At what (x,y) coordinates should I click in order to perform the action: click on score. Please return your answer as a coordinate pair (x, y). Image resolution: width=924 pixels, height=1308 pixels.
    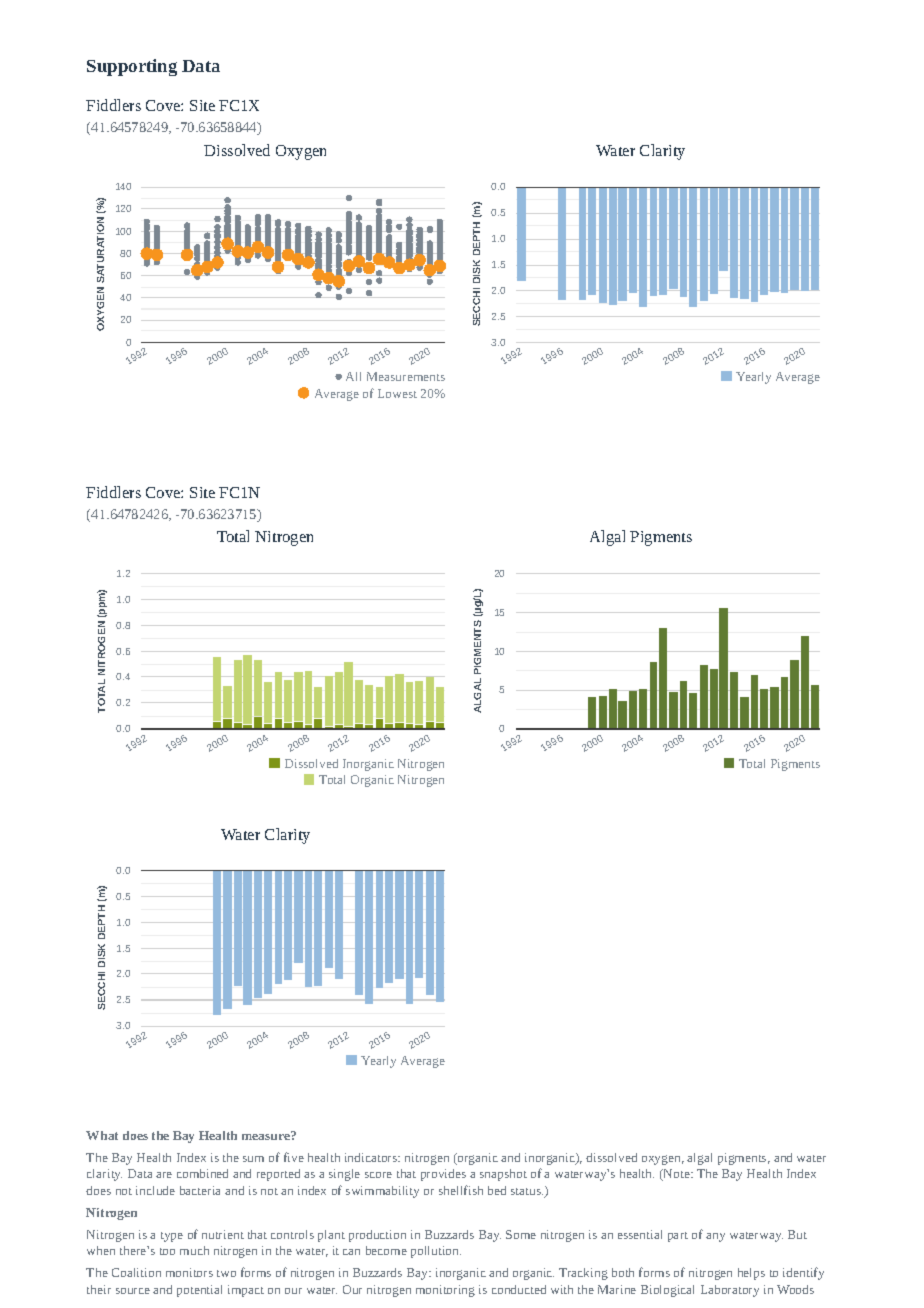
    Looking at the image, I should click on (378, 1175).
